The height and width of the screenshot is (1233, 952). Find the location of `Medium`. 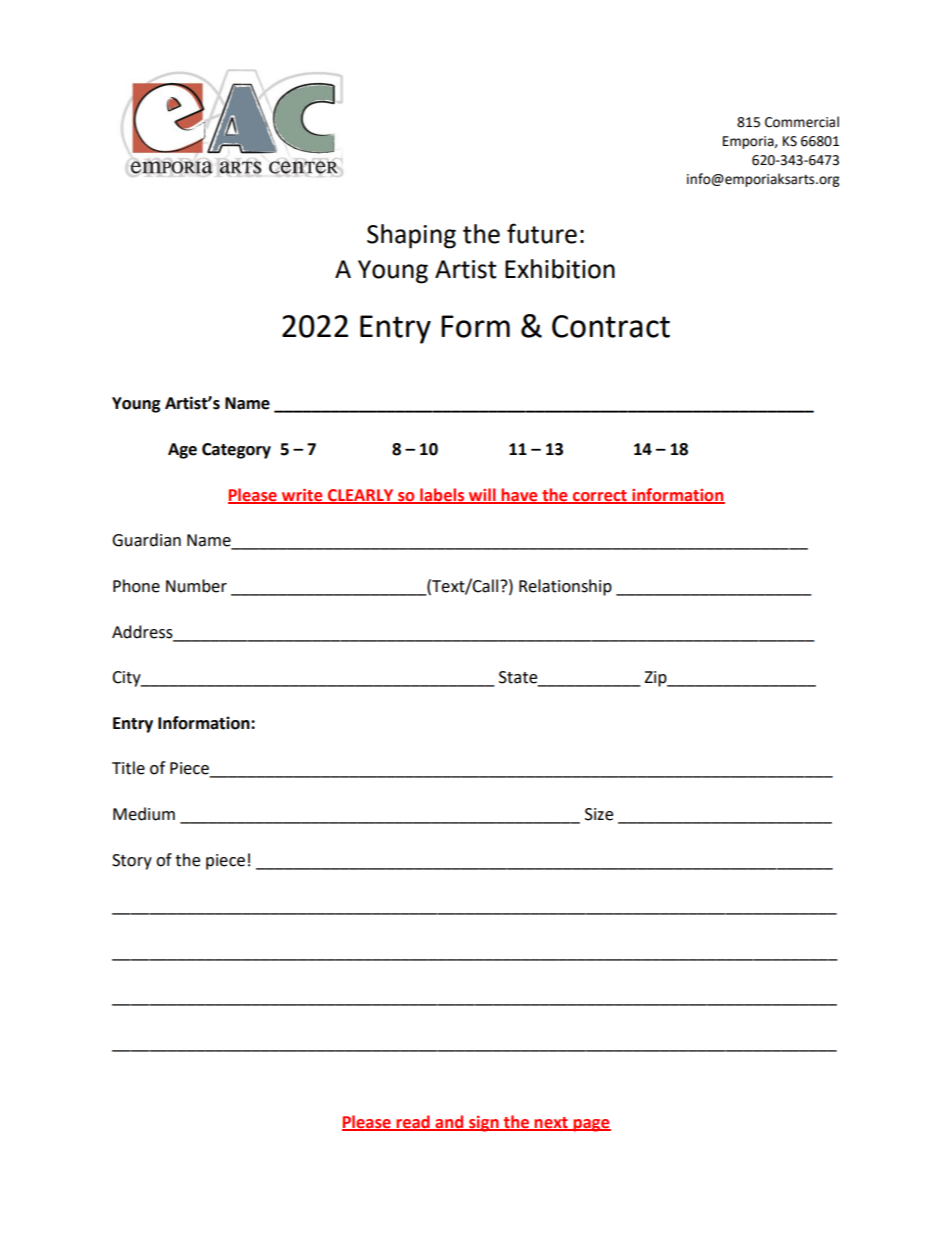

Medium is located at coordinates (144, 814).
